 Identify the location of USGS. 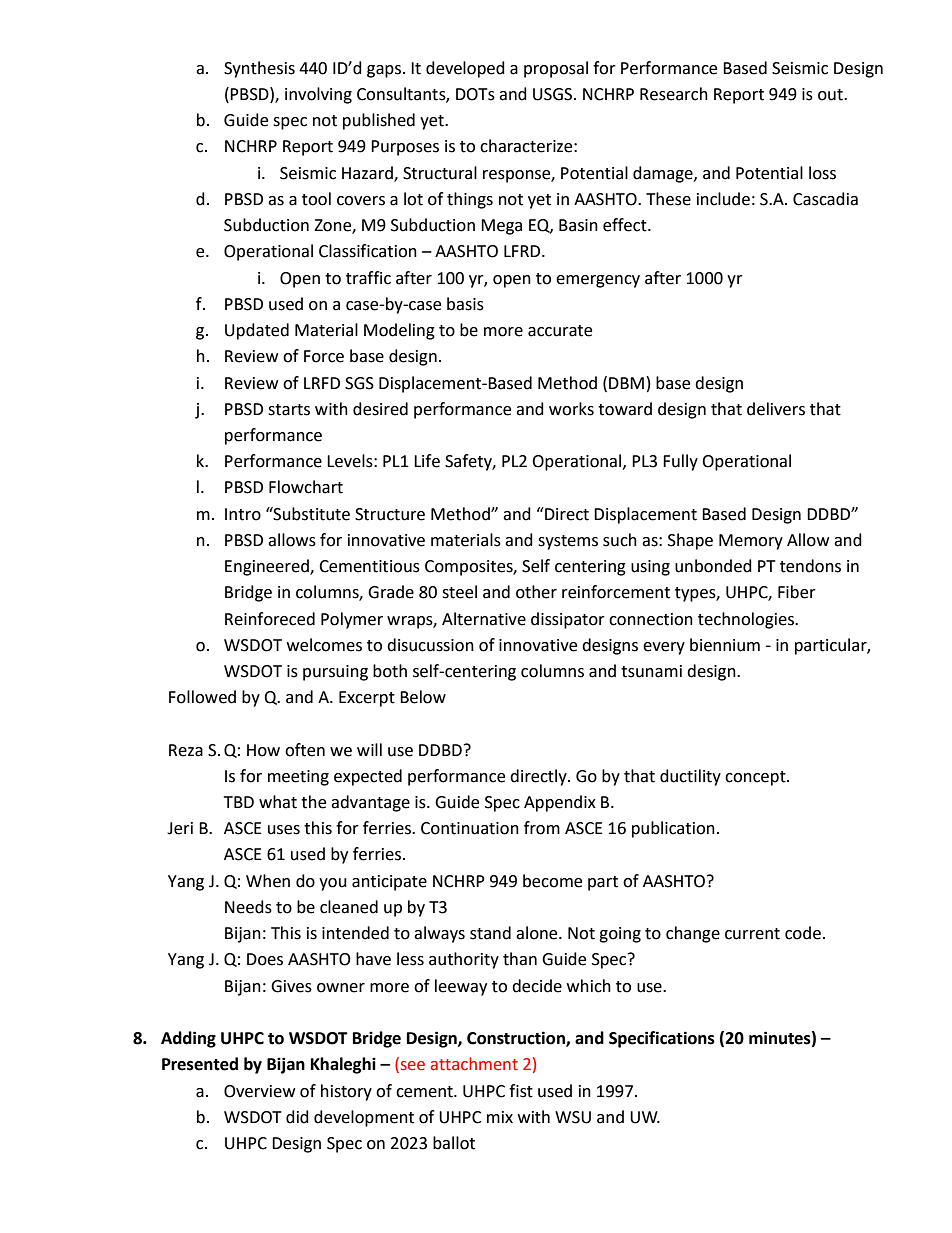
(554, 94).
